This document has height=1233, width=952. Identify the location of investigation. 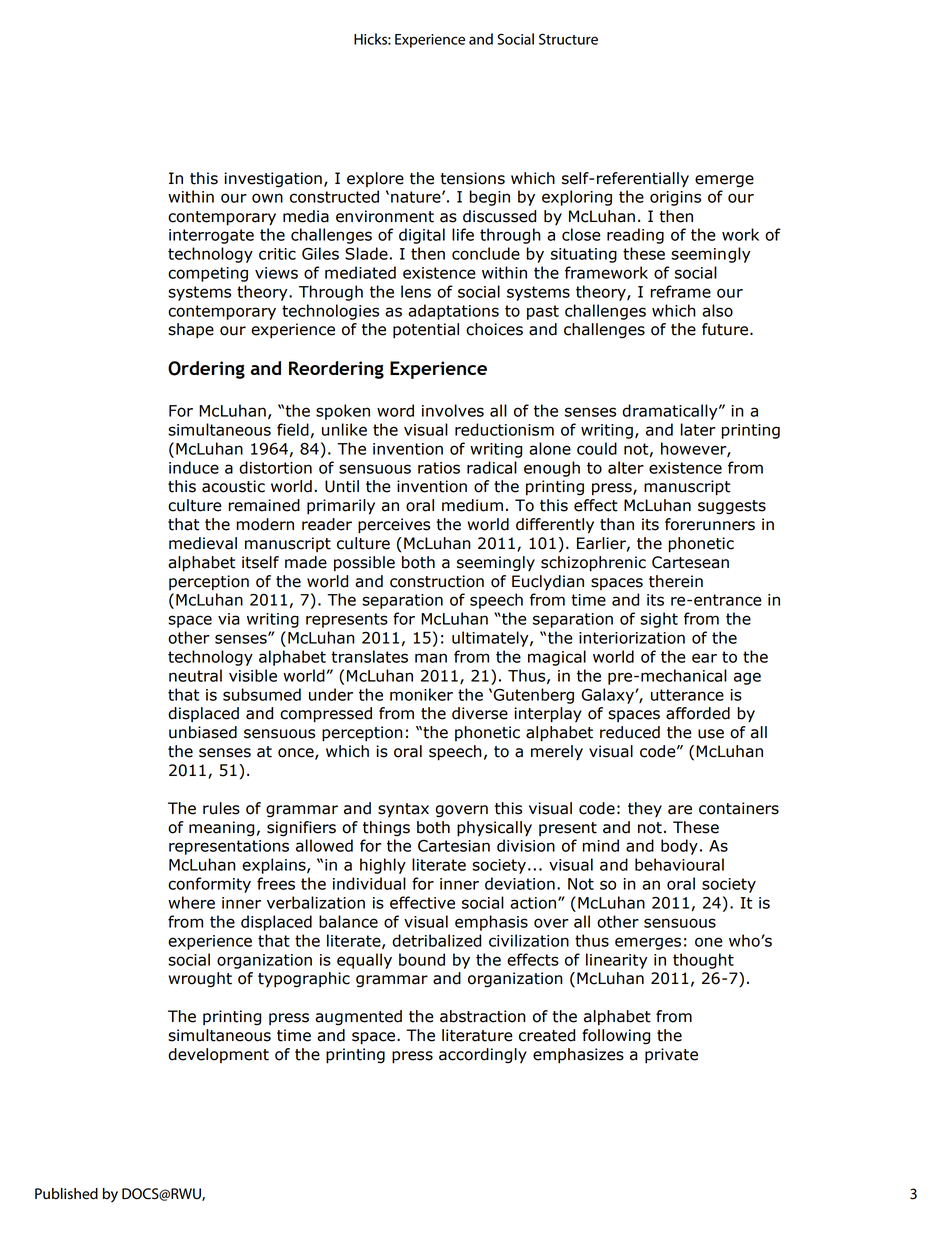
(273, 180).
